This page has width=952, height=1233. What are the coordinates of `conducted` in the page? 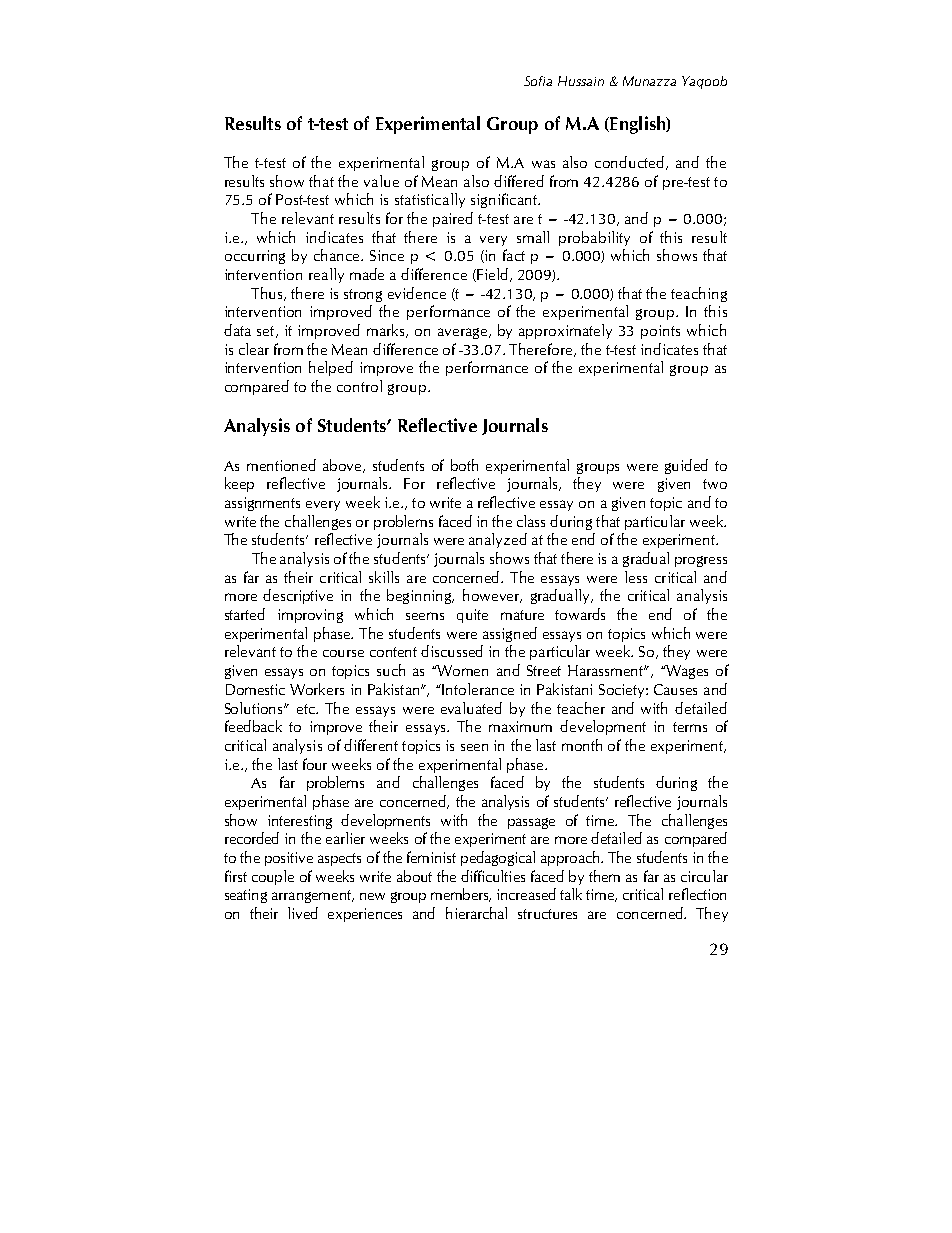 It's located at (629, 162).
